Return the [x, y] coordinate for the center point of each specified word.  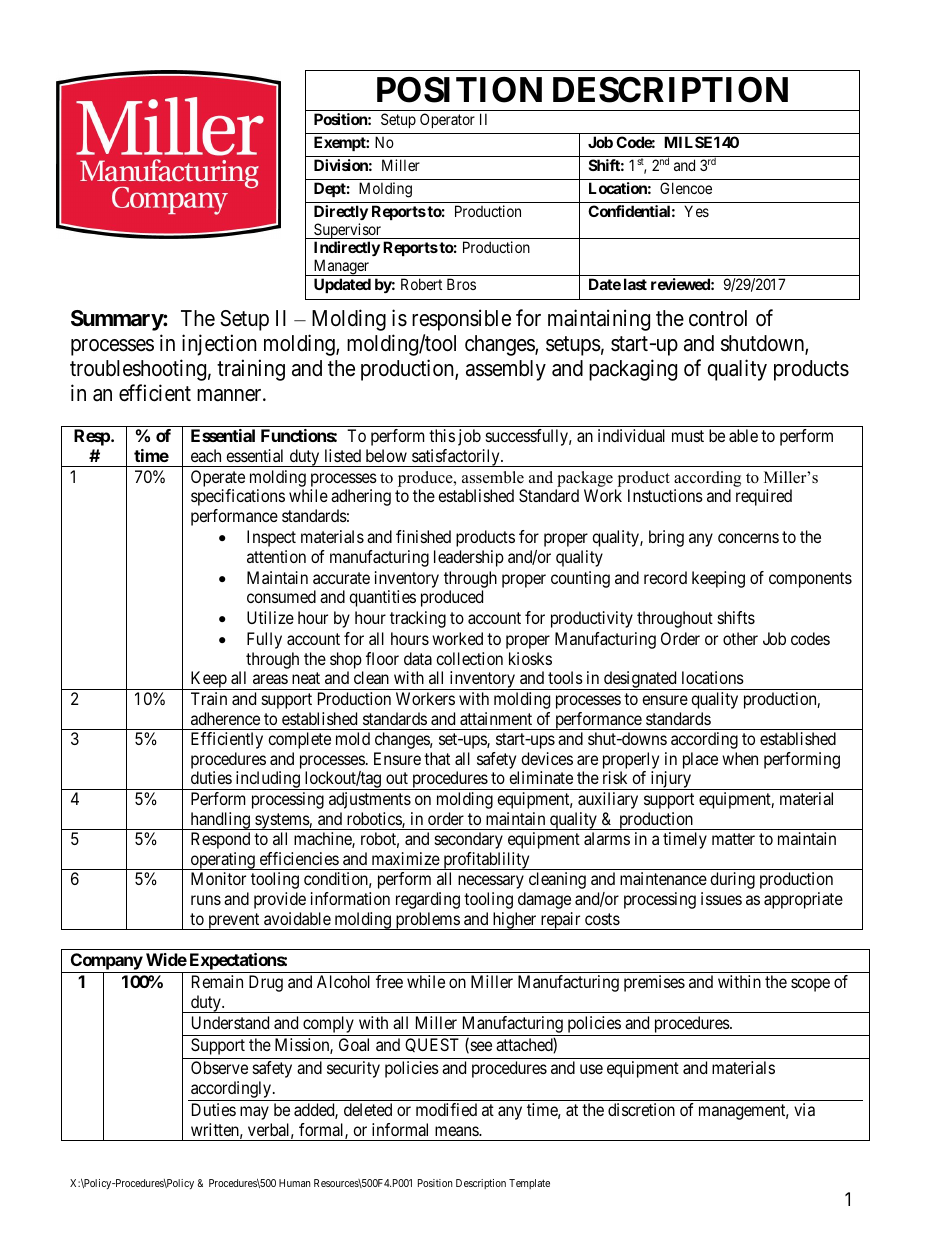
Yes [696, 211]
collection [469, 658]
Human [294, 1183]
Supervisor [348, 231]
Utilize [270, 617]
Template [529, 1184]
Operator [447, 120]
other [740, 638]
